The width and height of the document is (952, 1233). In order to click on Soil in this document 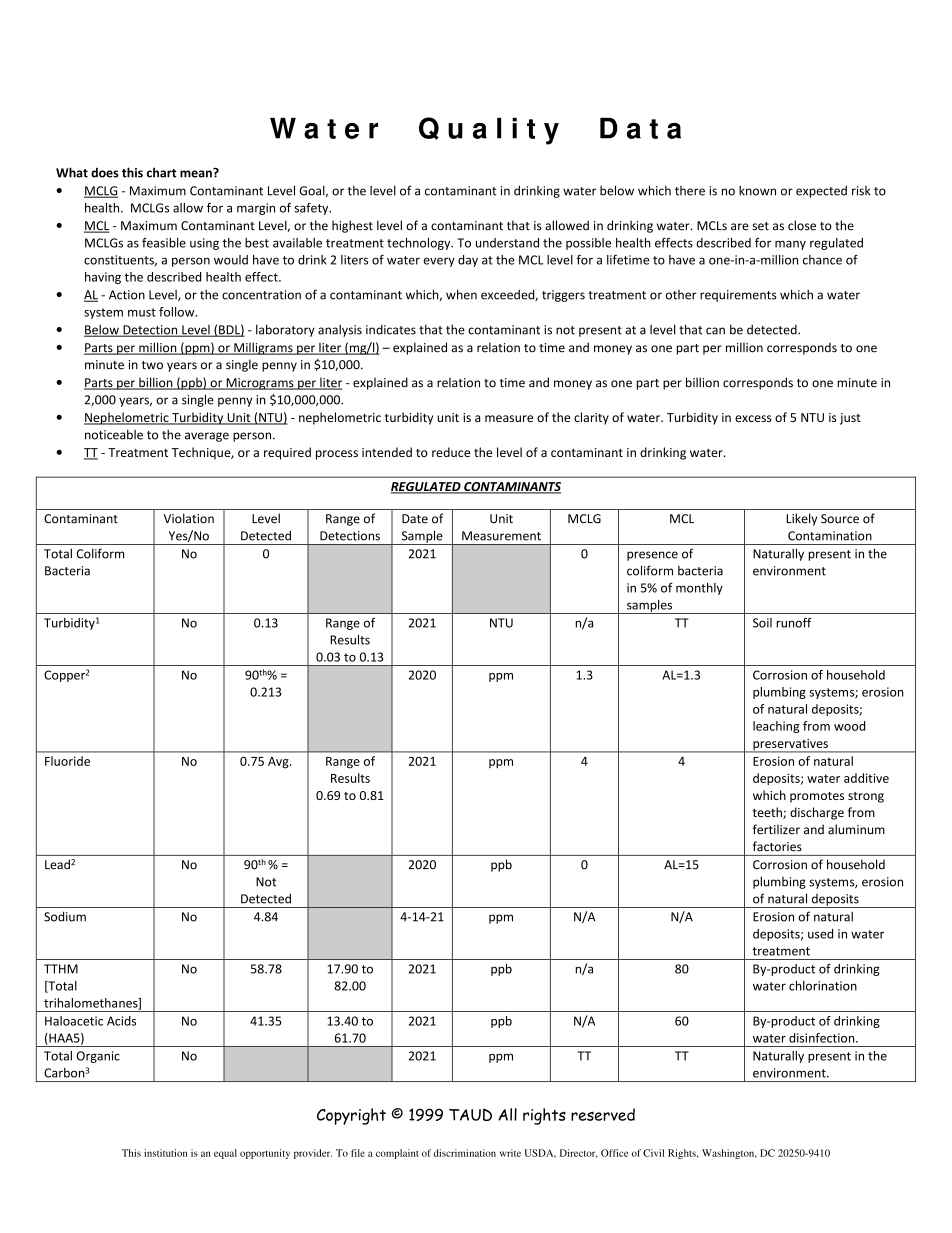, I will do `click(762, 623)`.
